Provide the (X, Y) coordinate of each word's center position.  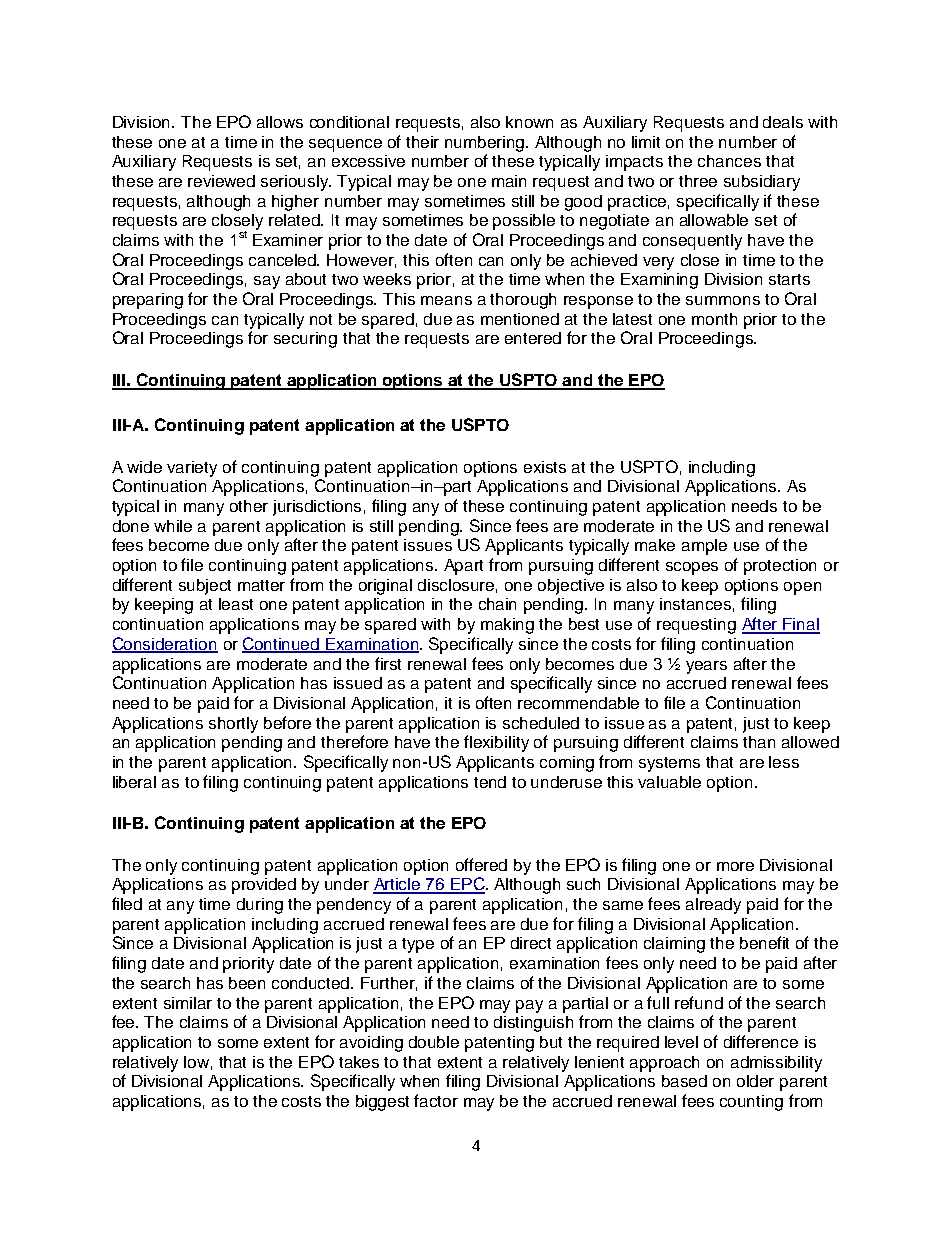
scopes (692, 568)
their (422, 142)
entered (533, 338)
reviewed (221, 181)
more (735, 866)
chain (497, 604)
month (714, 319)
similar (188, 1003)
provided (264, 886)
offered (481, 864)
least (236, 604)
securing (305, 340)
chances (729, 161)
